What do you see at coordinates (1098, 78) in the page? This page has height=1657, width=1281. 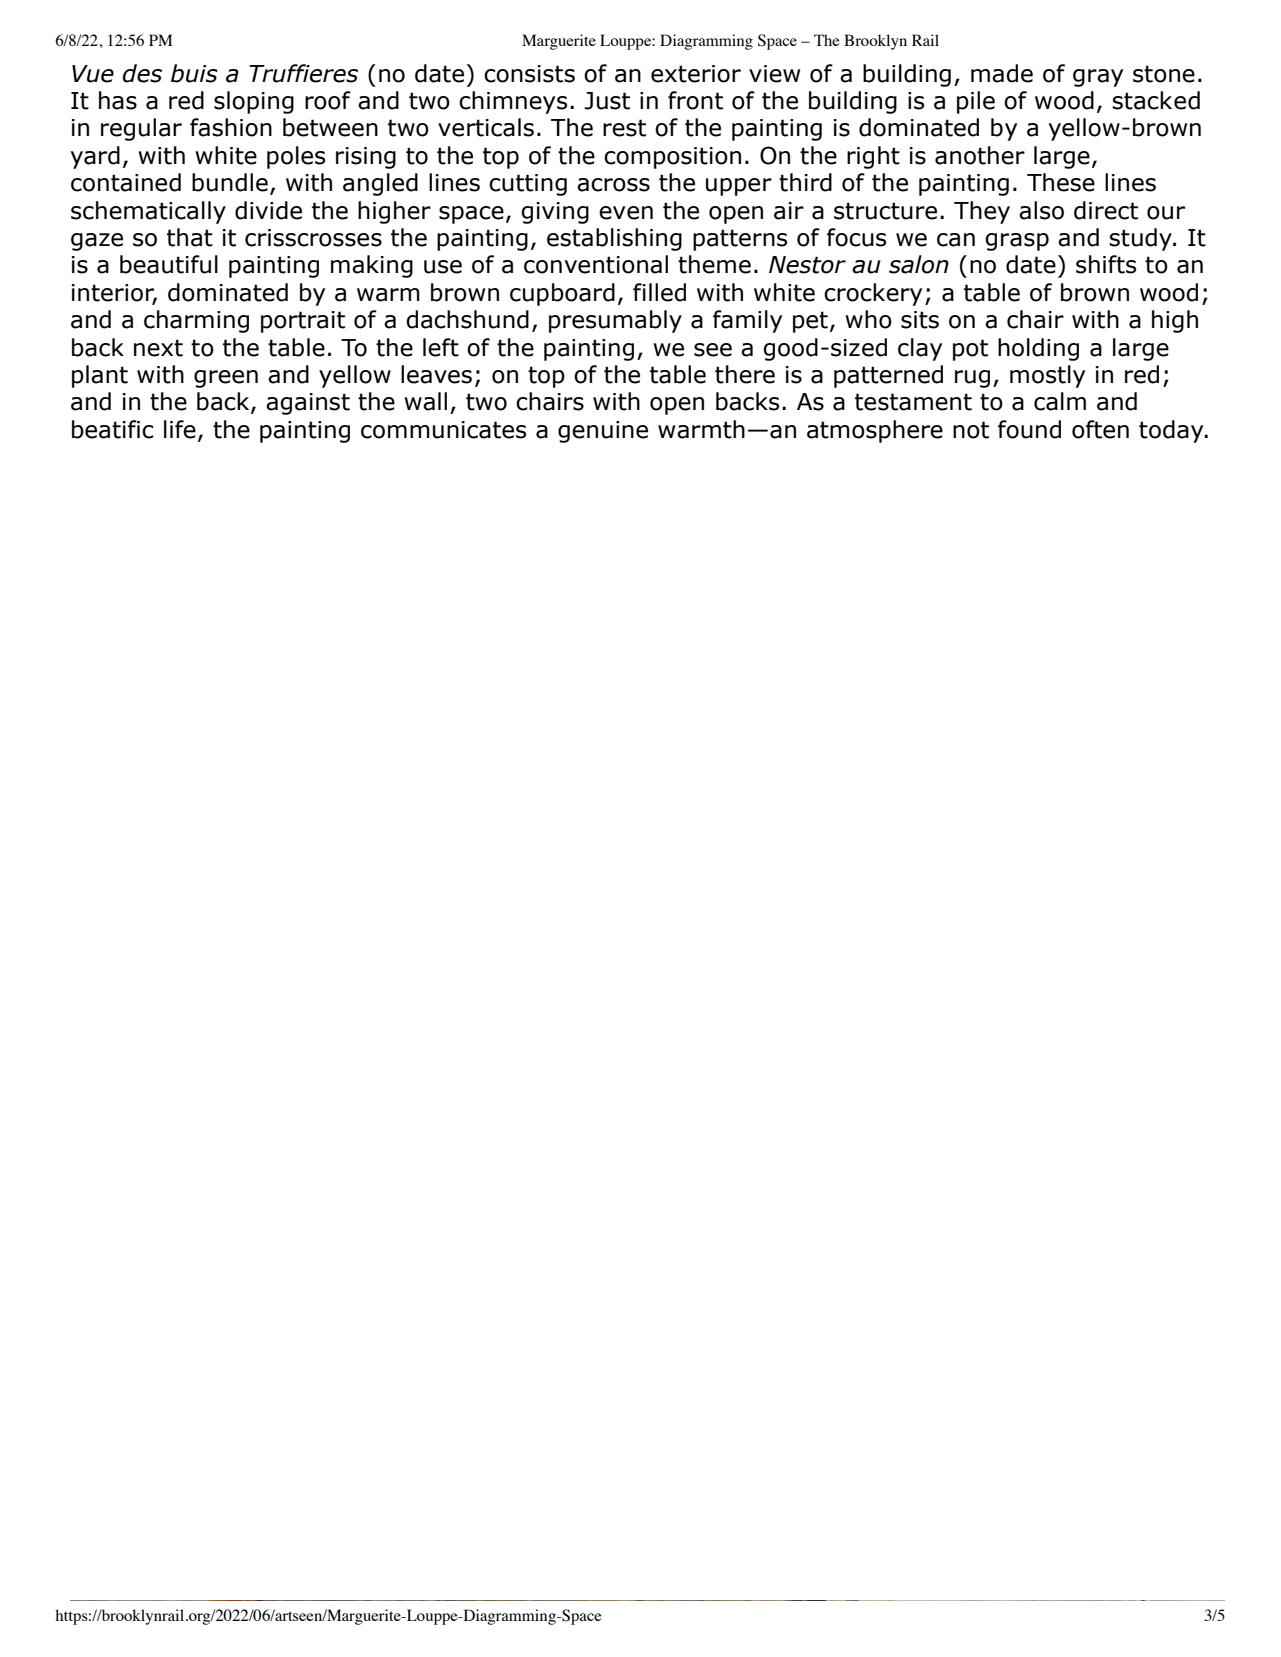 I see `gray` at bounding box center [1098, 78].
